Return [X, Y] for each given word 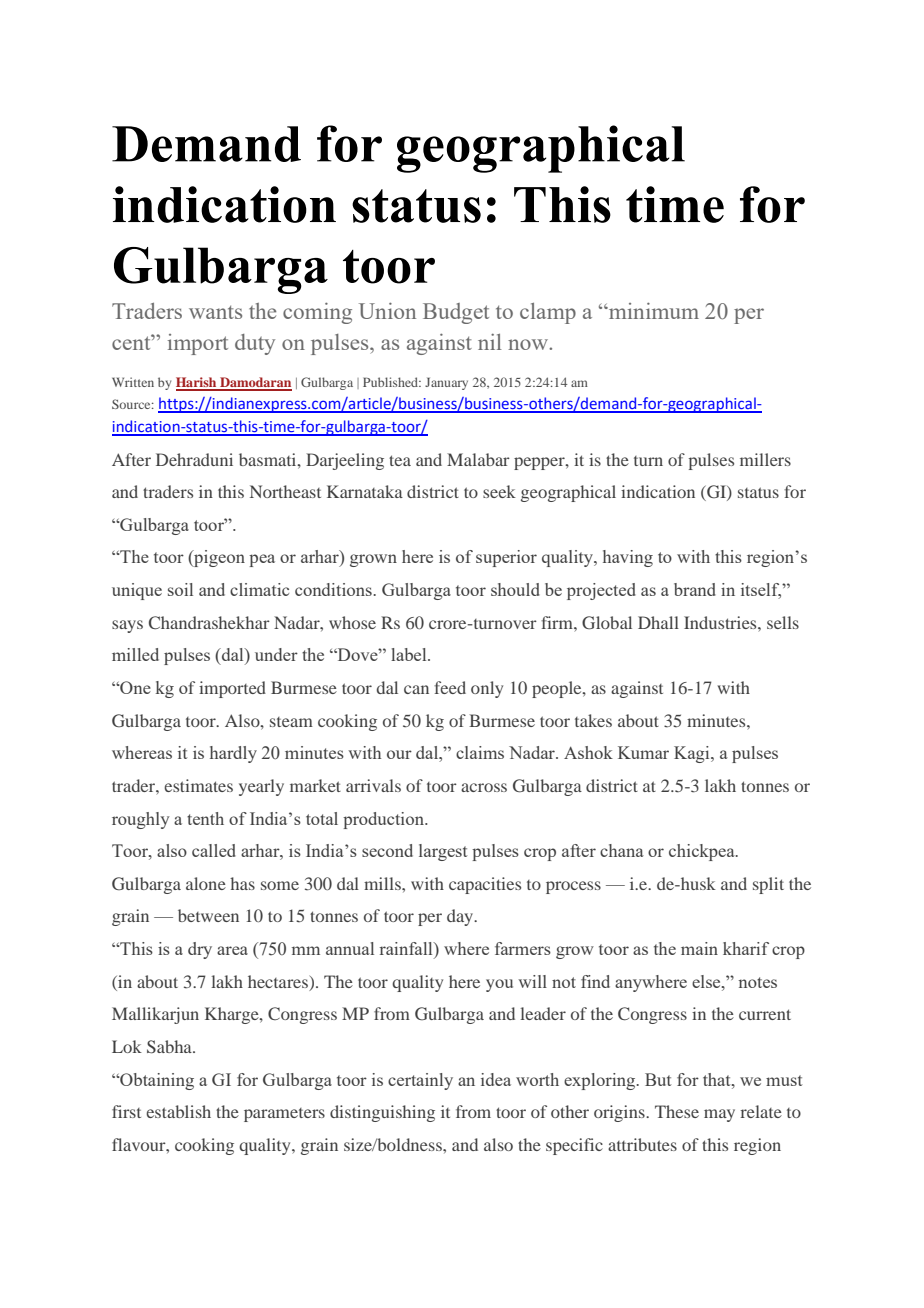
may [719, 1115]
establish [178, 1111]
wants [215, 312]
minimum [652, 311]
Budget [456, 313]
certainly [420, 1081]
